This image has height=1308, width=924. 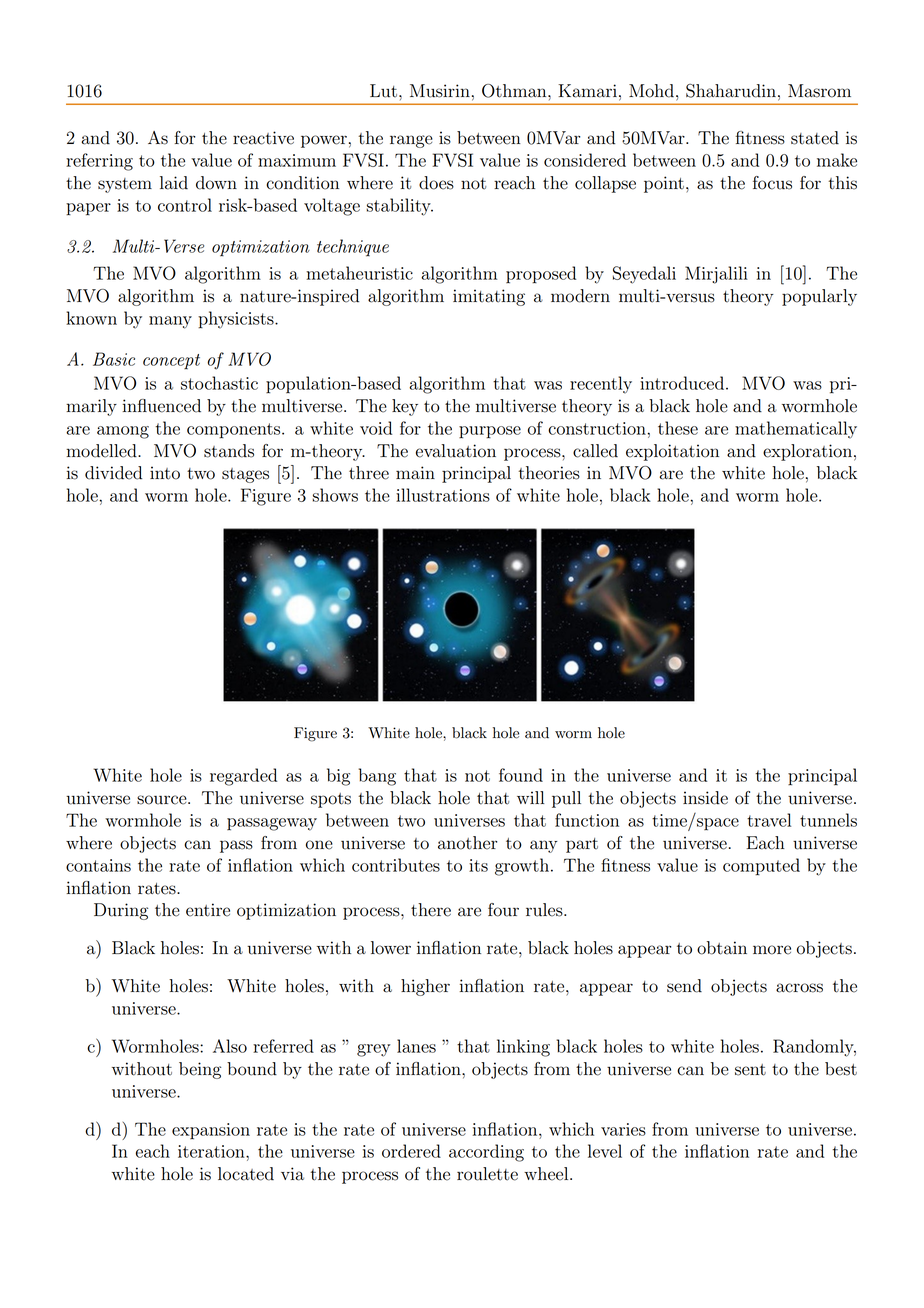 What do you see at coordinates (467, 843) in the image?
I see `another` at bounding box center [467, 843].
